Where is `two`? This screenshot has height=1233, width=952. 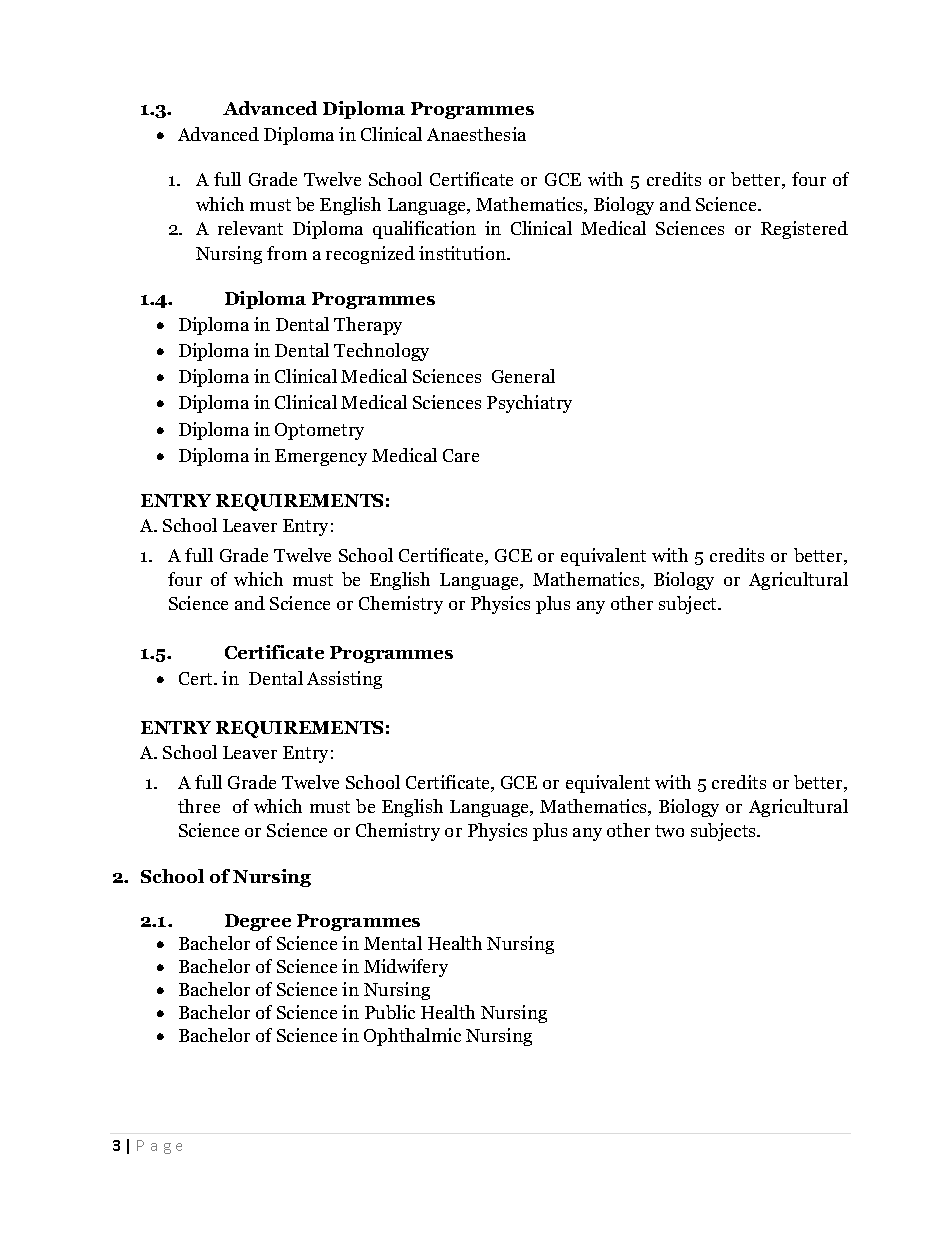
two is located at coordinates (669, 831).
